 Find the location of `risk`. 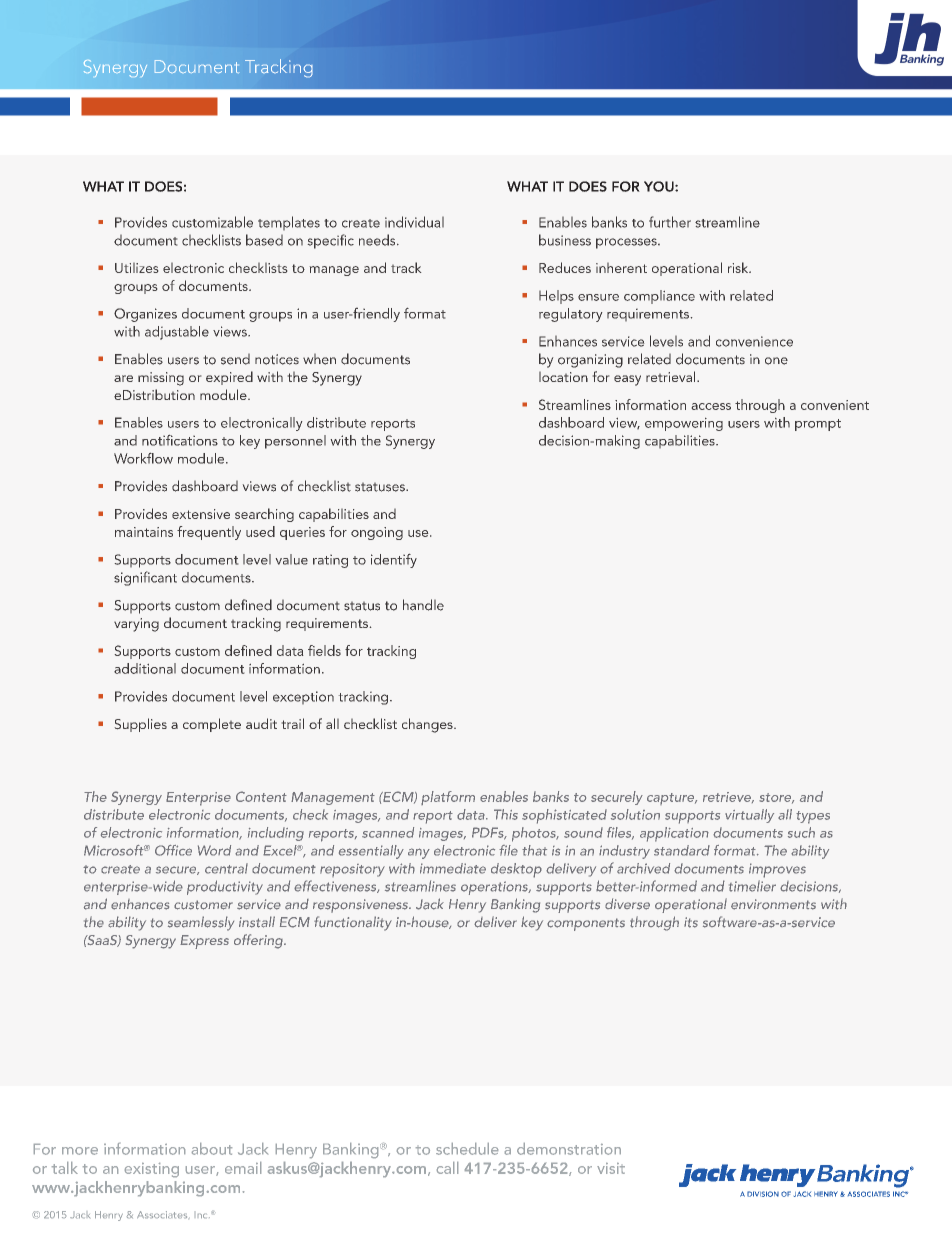

risk is located at coordinates (739, 267).
